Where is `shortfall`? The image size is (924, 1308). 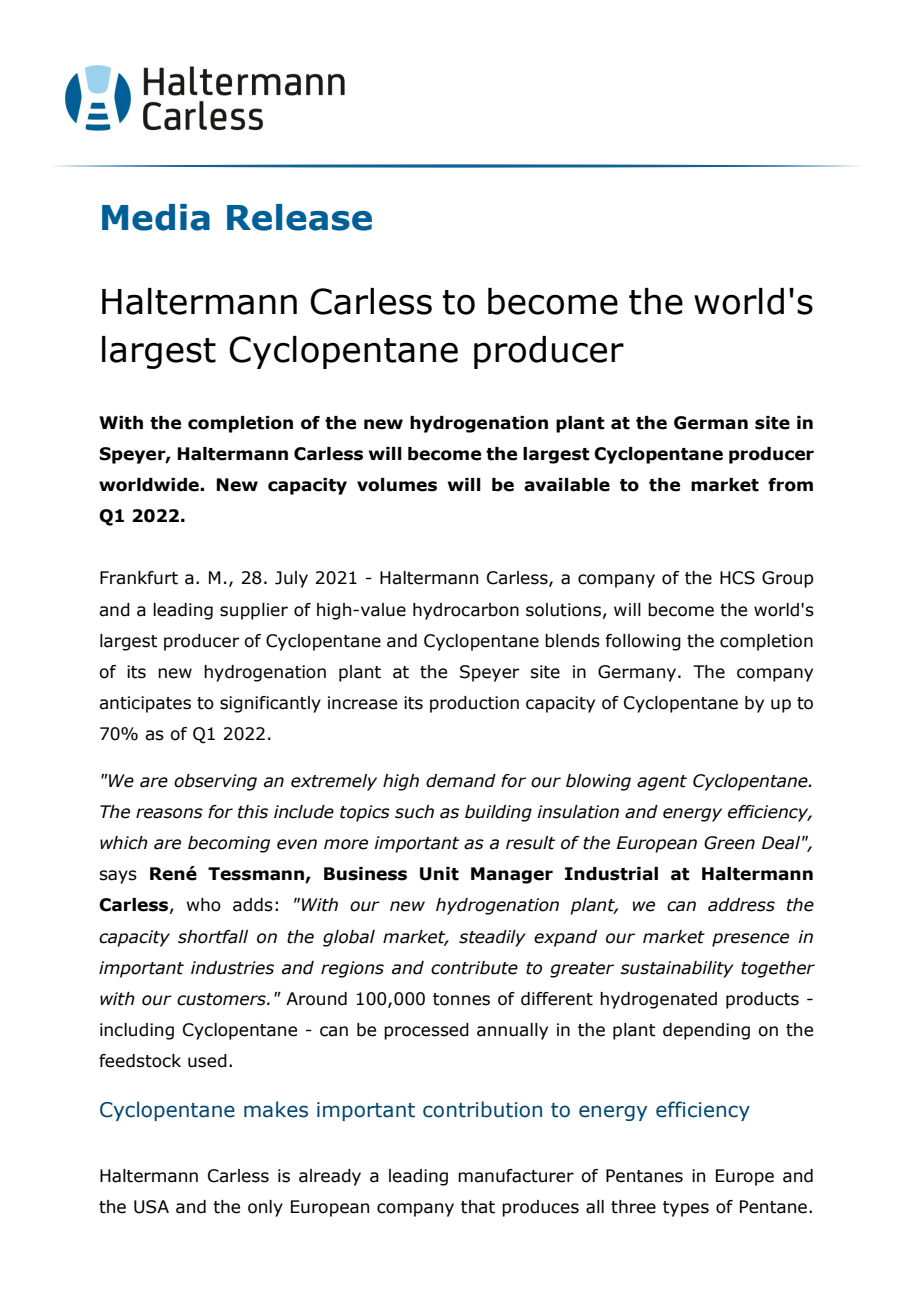
shortfall is located at coordinates (213, 937).
